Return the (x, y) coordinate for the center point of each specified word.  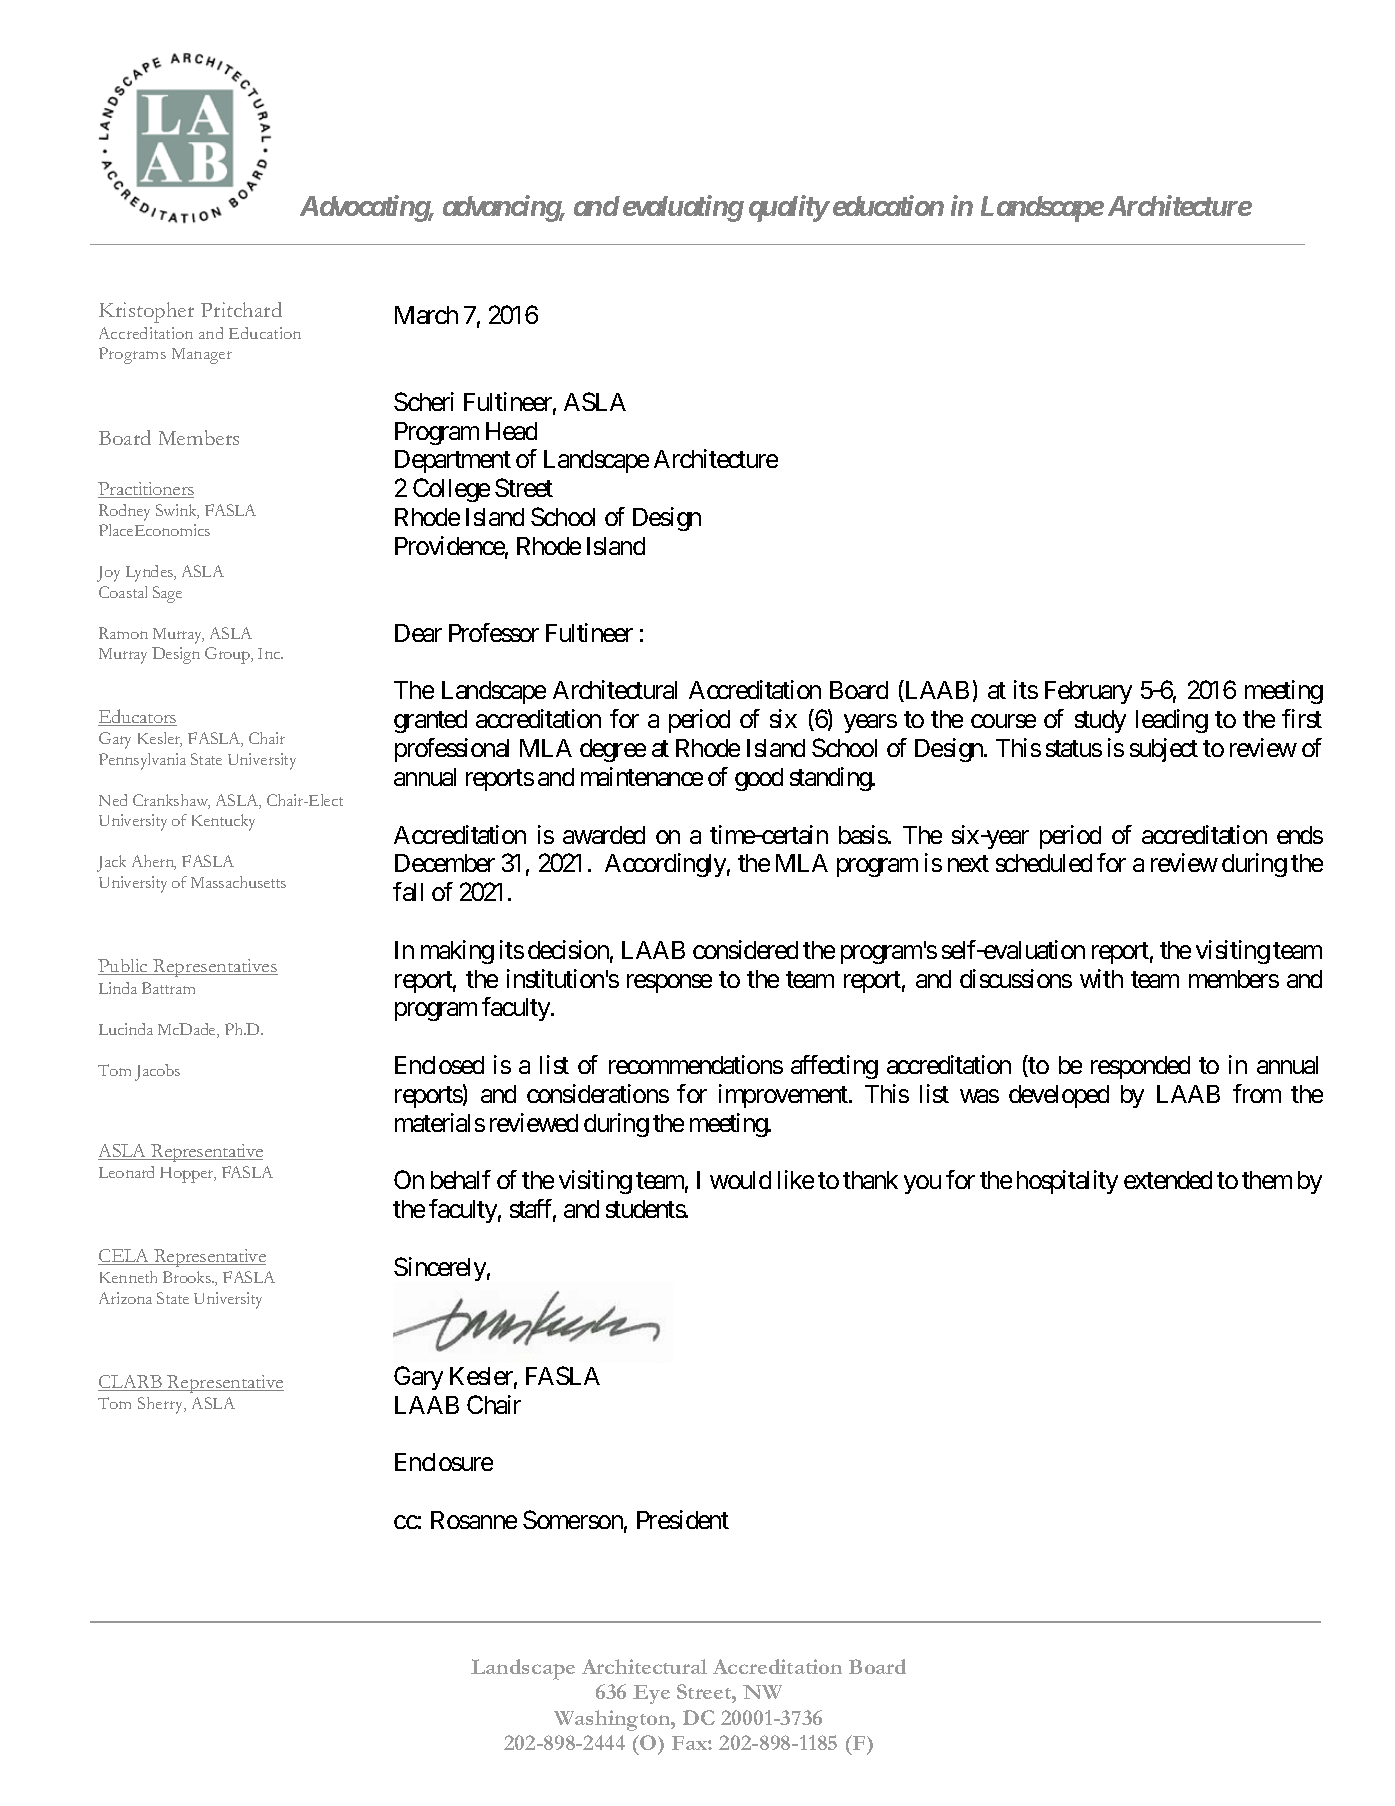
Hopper (188, 1175)
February (1088, 692)
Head (511, 431)
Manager (202, 356)
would (740, 1180)
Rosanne (474, 1520)
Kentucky (223, 822)
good (759, 779)
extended (1168, 1180)
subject (1164, 750)
